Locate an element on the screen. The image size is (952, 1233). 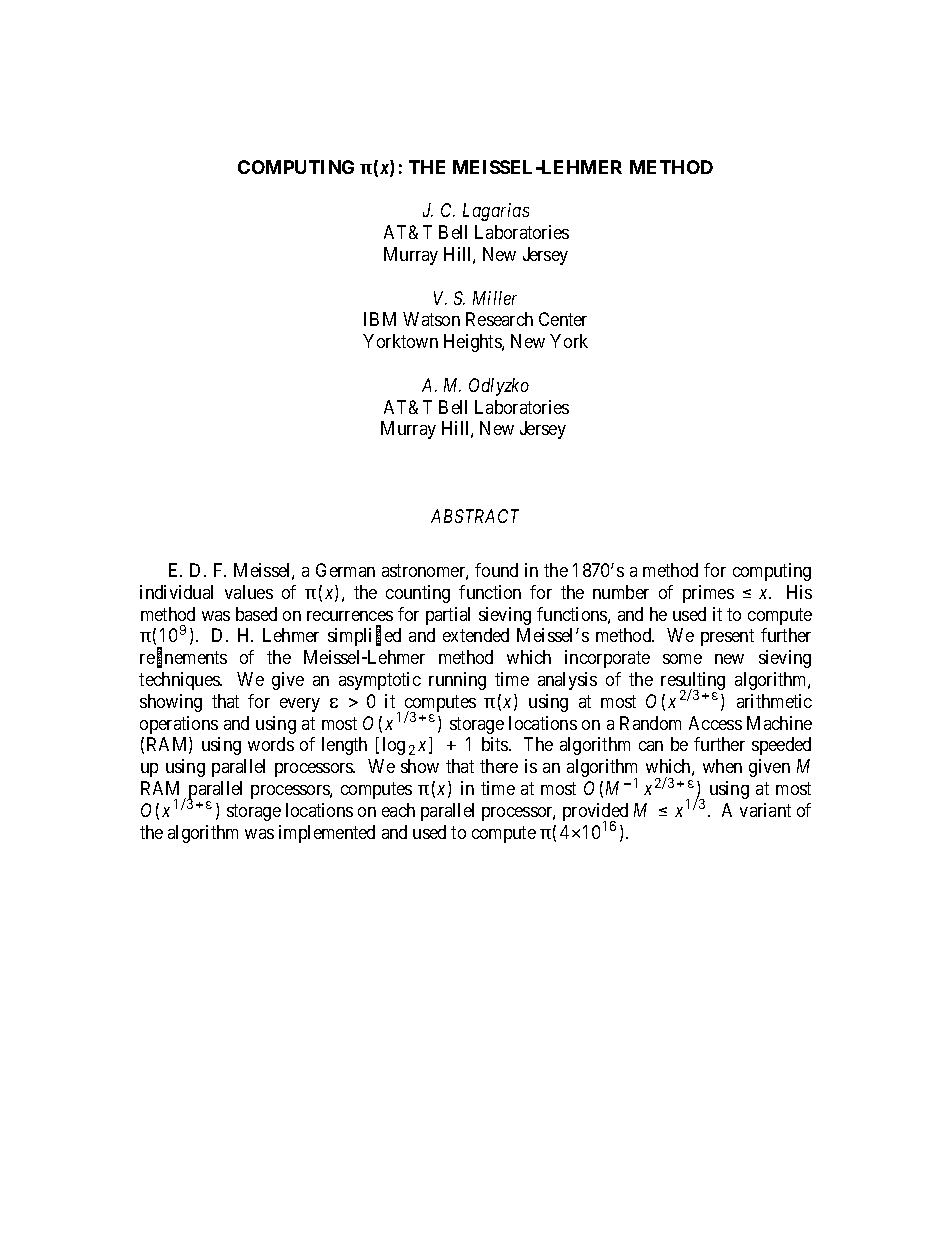
refinements is located at coordinates (183, 658).
